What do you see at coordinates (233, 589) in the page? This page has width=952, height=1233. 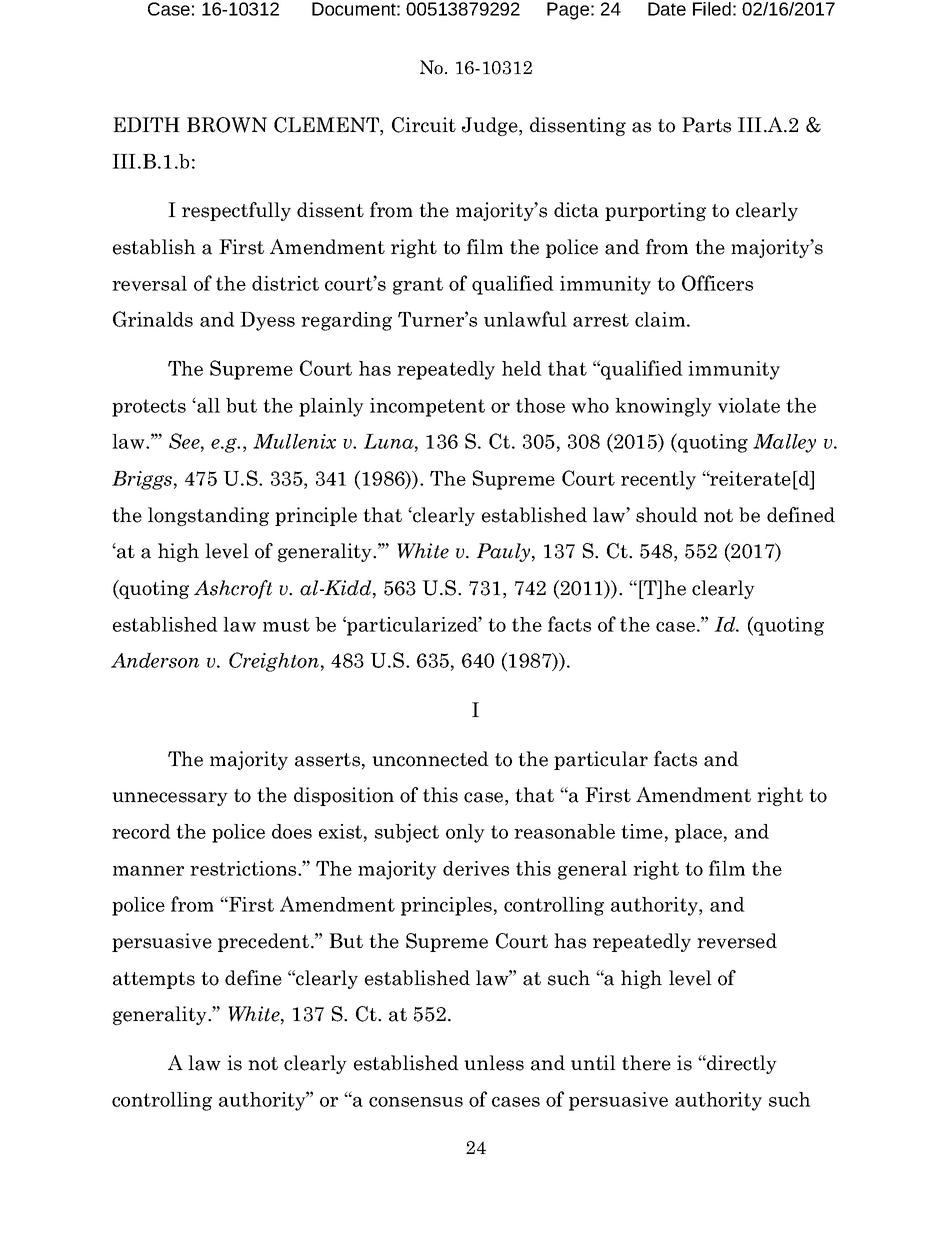 I see `Ashcroft` at bounding box center [233, 589].
